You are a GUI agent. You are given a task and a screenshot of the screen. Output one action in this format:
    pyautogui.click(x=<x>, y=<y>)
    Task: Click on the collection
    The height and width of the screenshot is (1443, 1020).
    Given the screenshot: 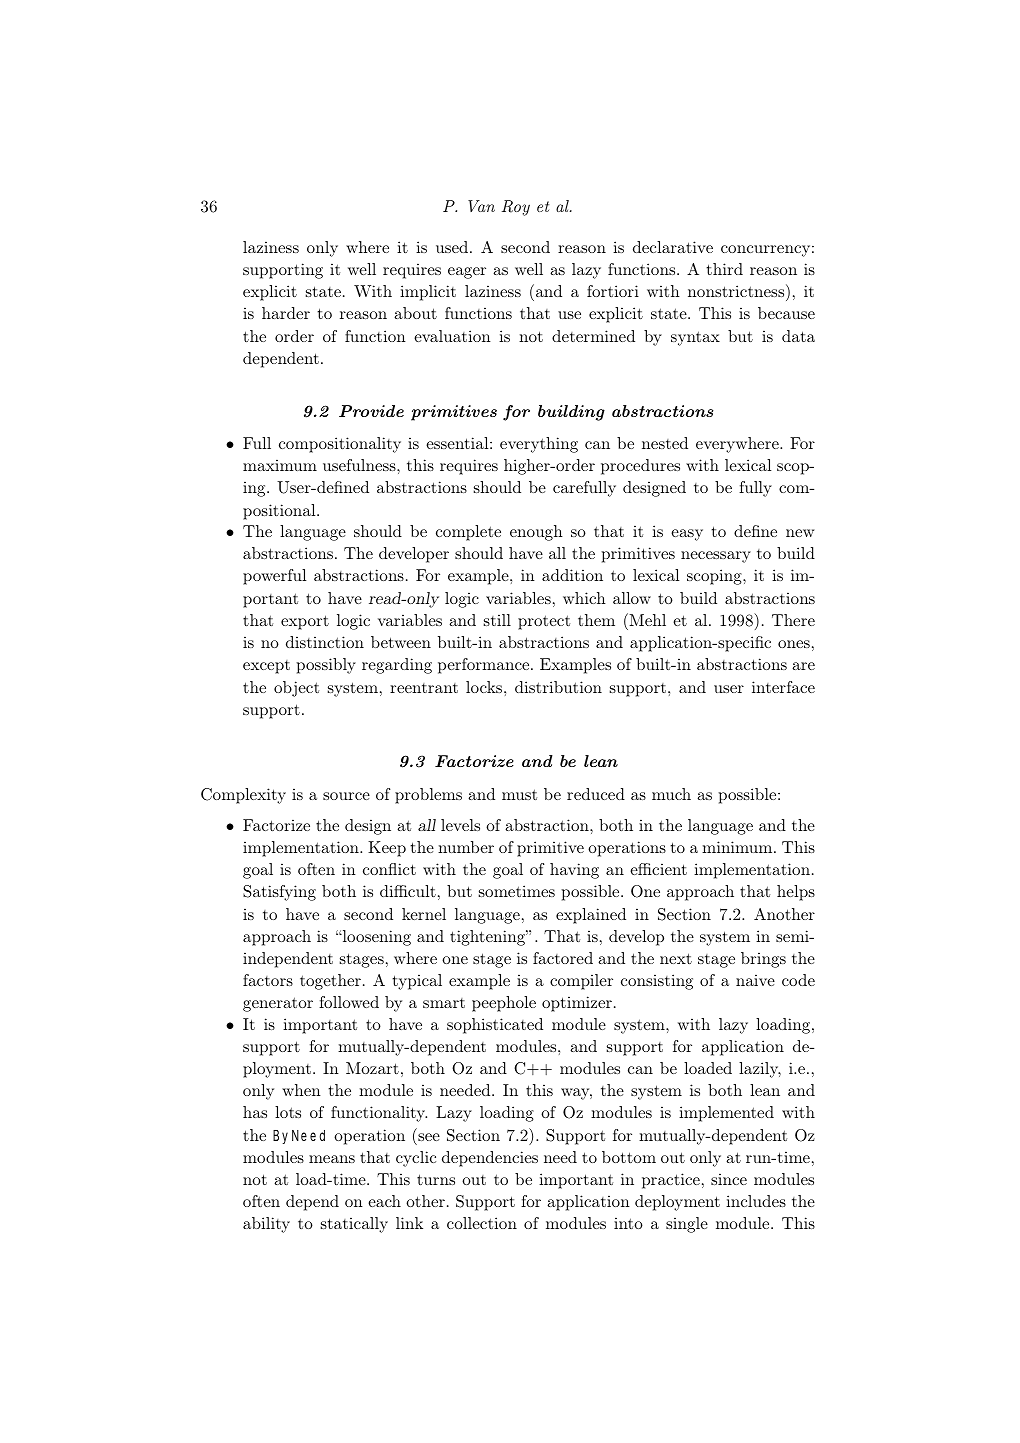 What is the action you would take?
    pyautogui.click(x=482, y=1223)
